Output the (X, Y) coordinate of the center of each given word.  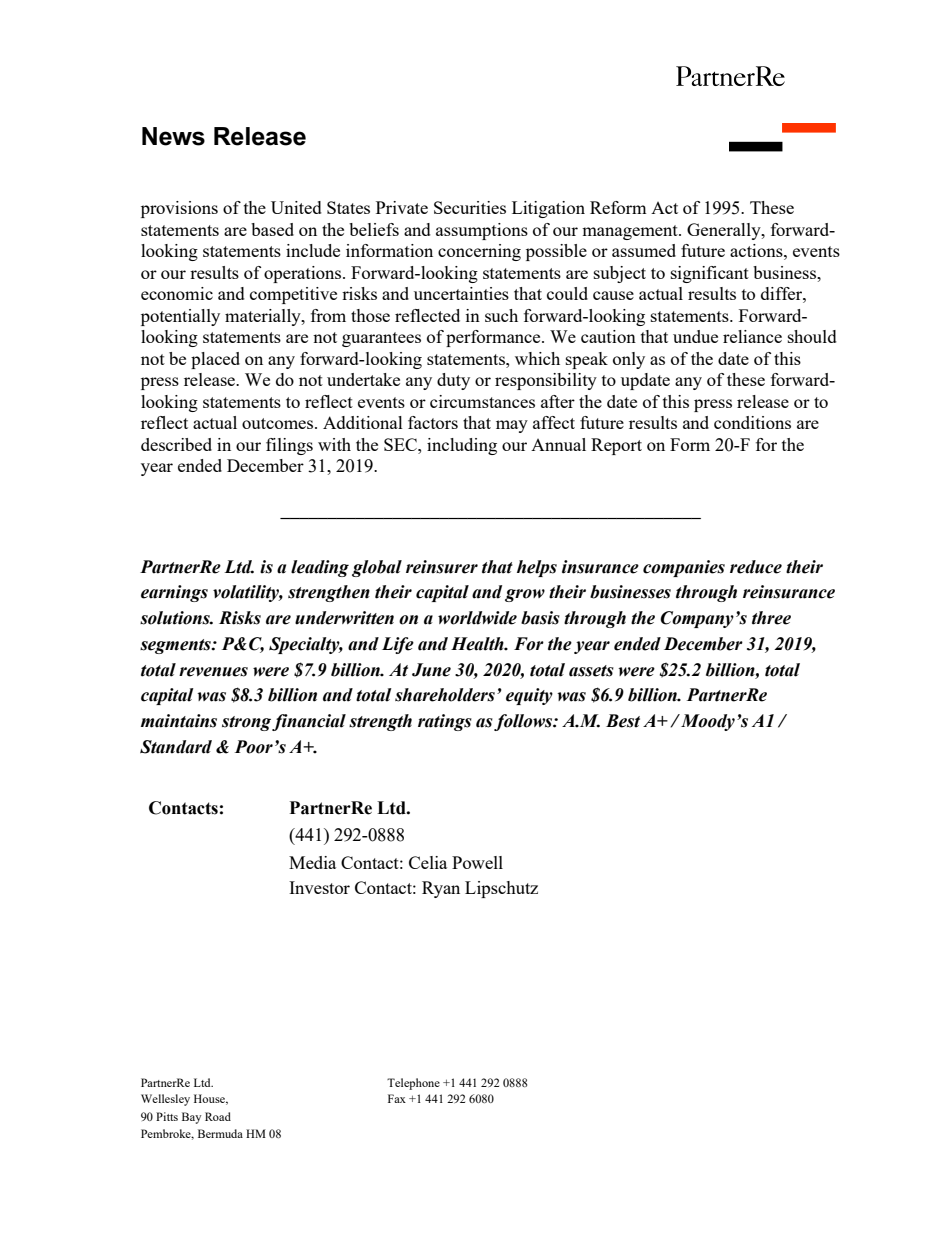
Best (623, 721)
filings (289, 446)
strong (246, 723)
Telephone (413, 1084)
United (296, 207)
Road (218, 1116)
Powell (477, 862)
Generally (725, 231)
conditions (752, 422)
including (462, 446)
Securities (470, 207)
